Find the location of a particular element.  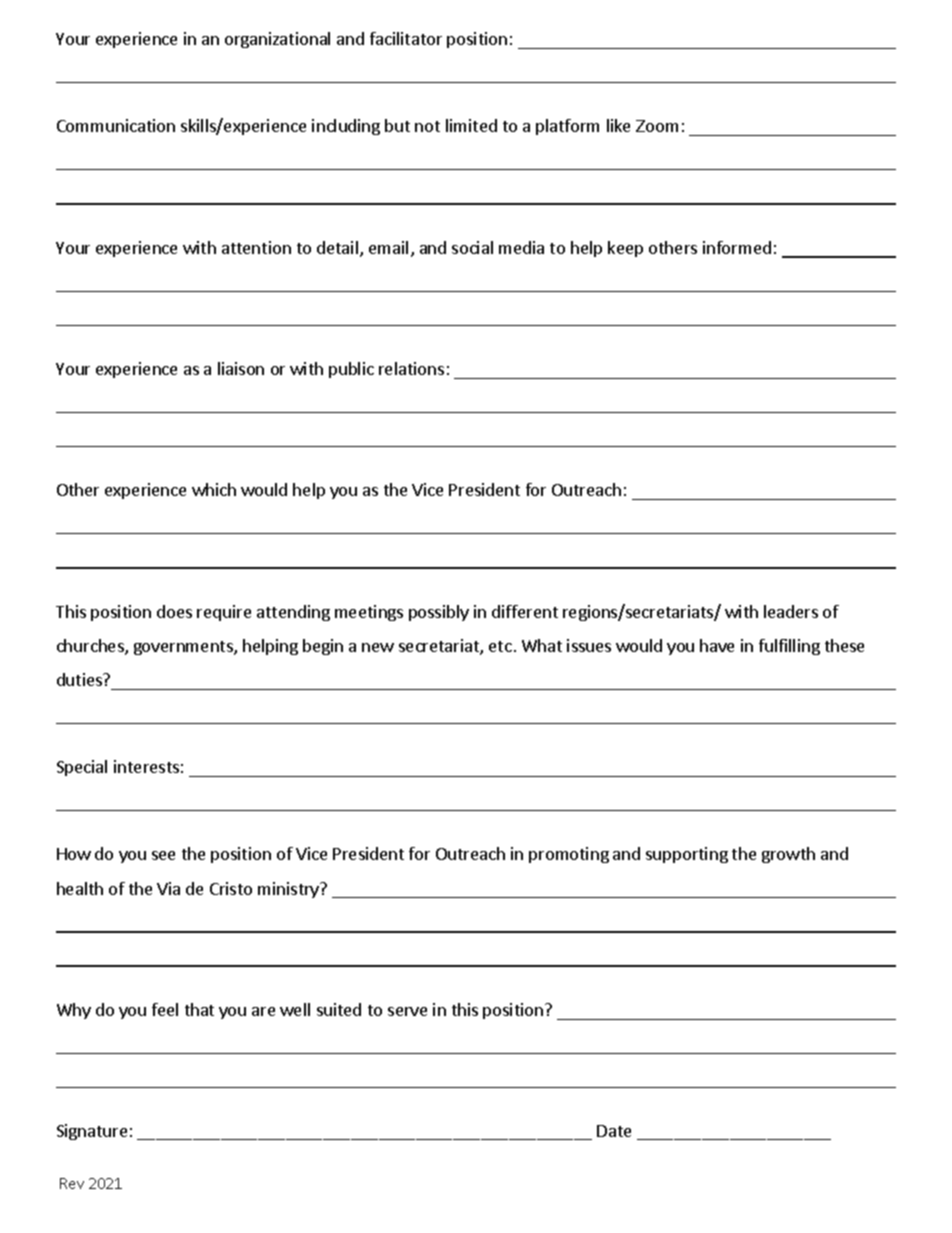

possibly is located at coordinates (439, 613).
